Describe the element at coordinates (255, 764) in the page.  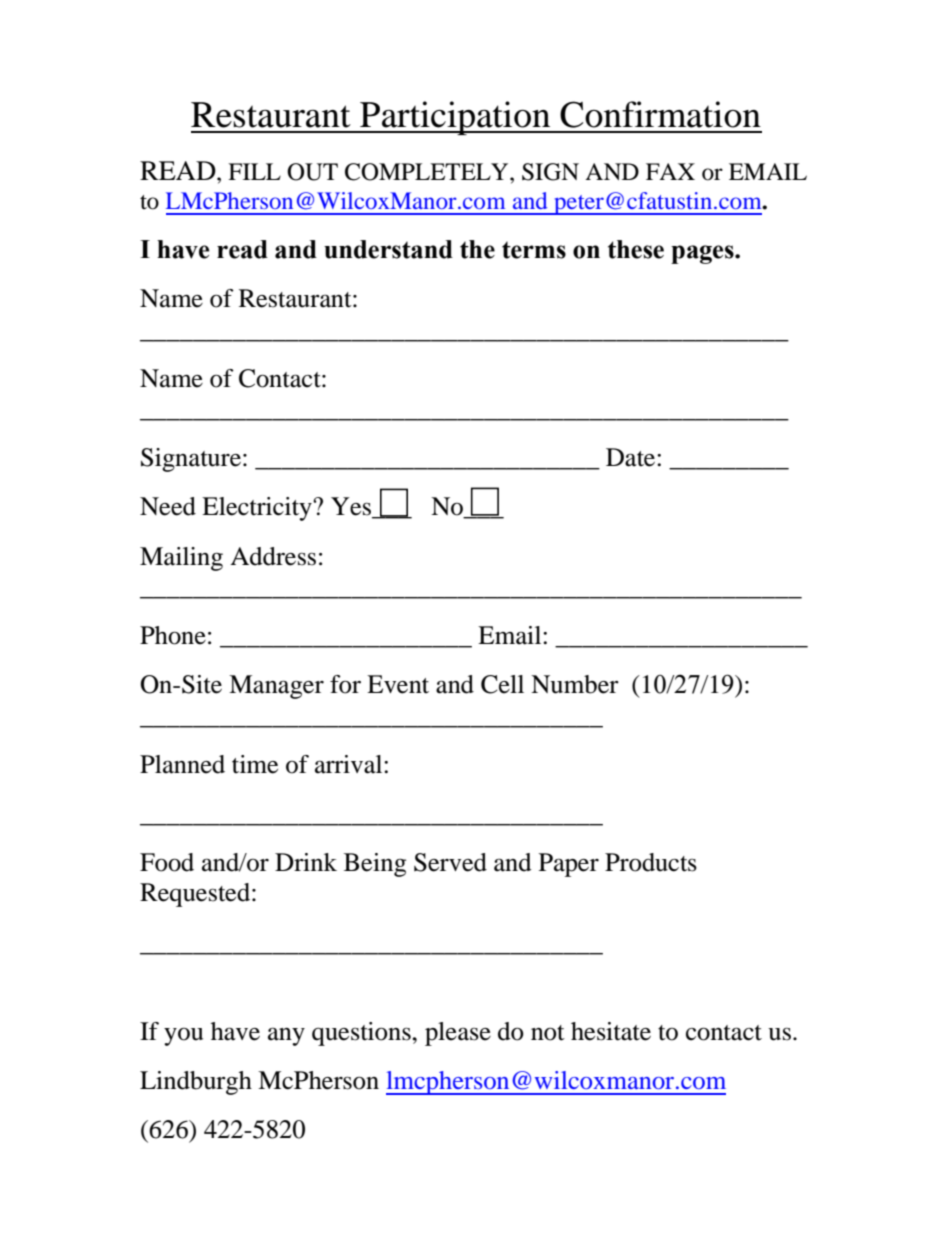
I see `time` at that location.
